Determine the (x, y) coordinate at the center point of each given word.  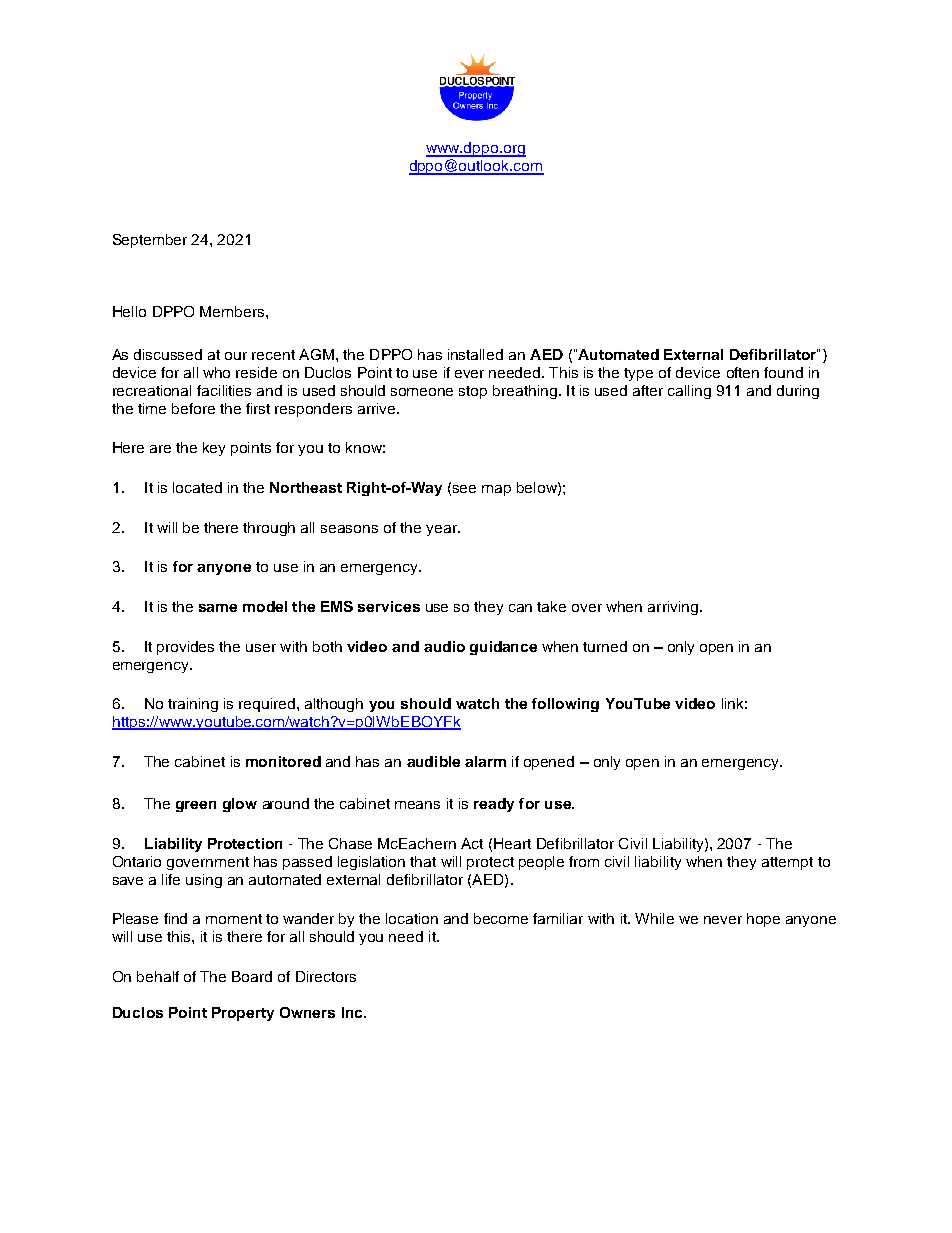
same (218, 608)
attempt (787, 863)
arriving (673, 608)
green (196, 806)
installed (475, 354)
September (150, 241)
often (743, 372)
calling (689, 392)
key (214, 449)
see (464, 489)
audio (444, 646)
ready (494, 805)
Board (252, 976)
